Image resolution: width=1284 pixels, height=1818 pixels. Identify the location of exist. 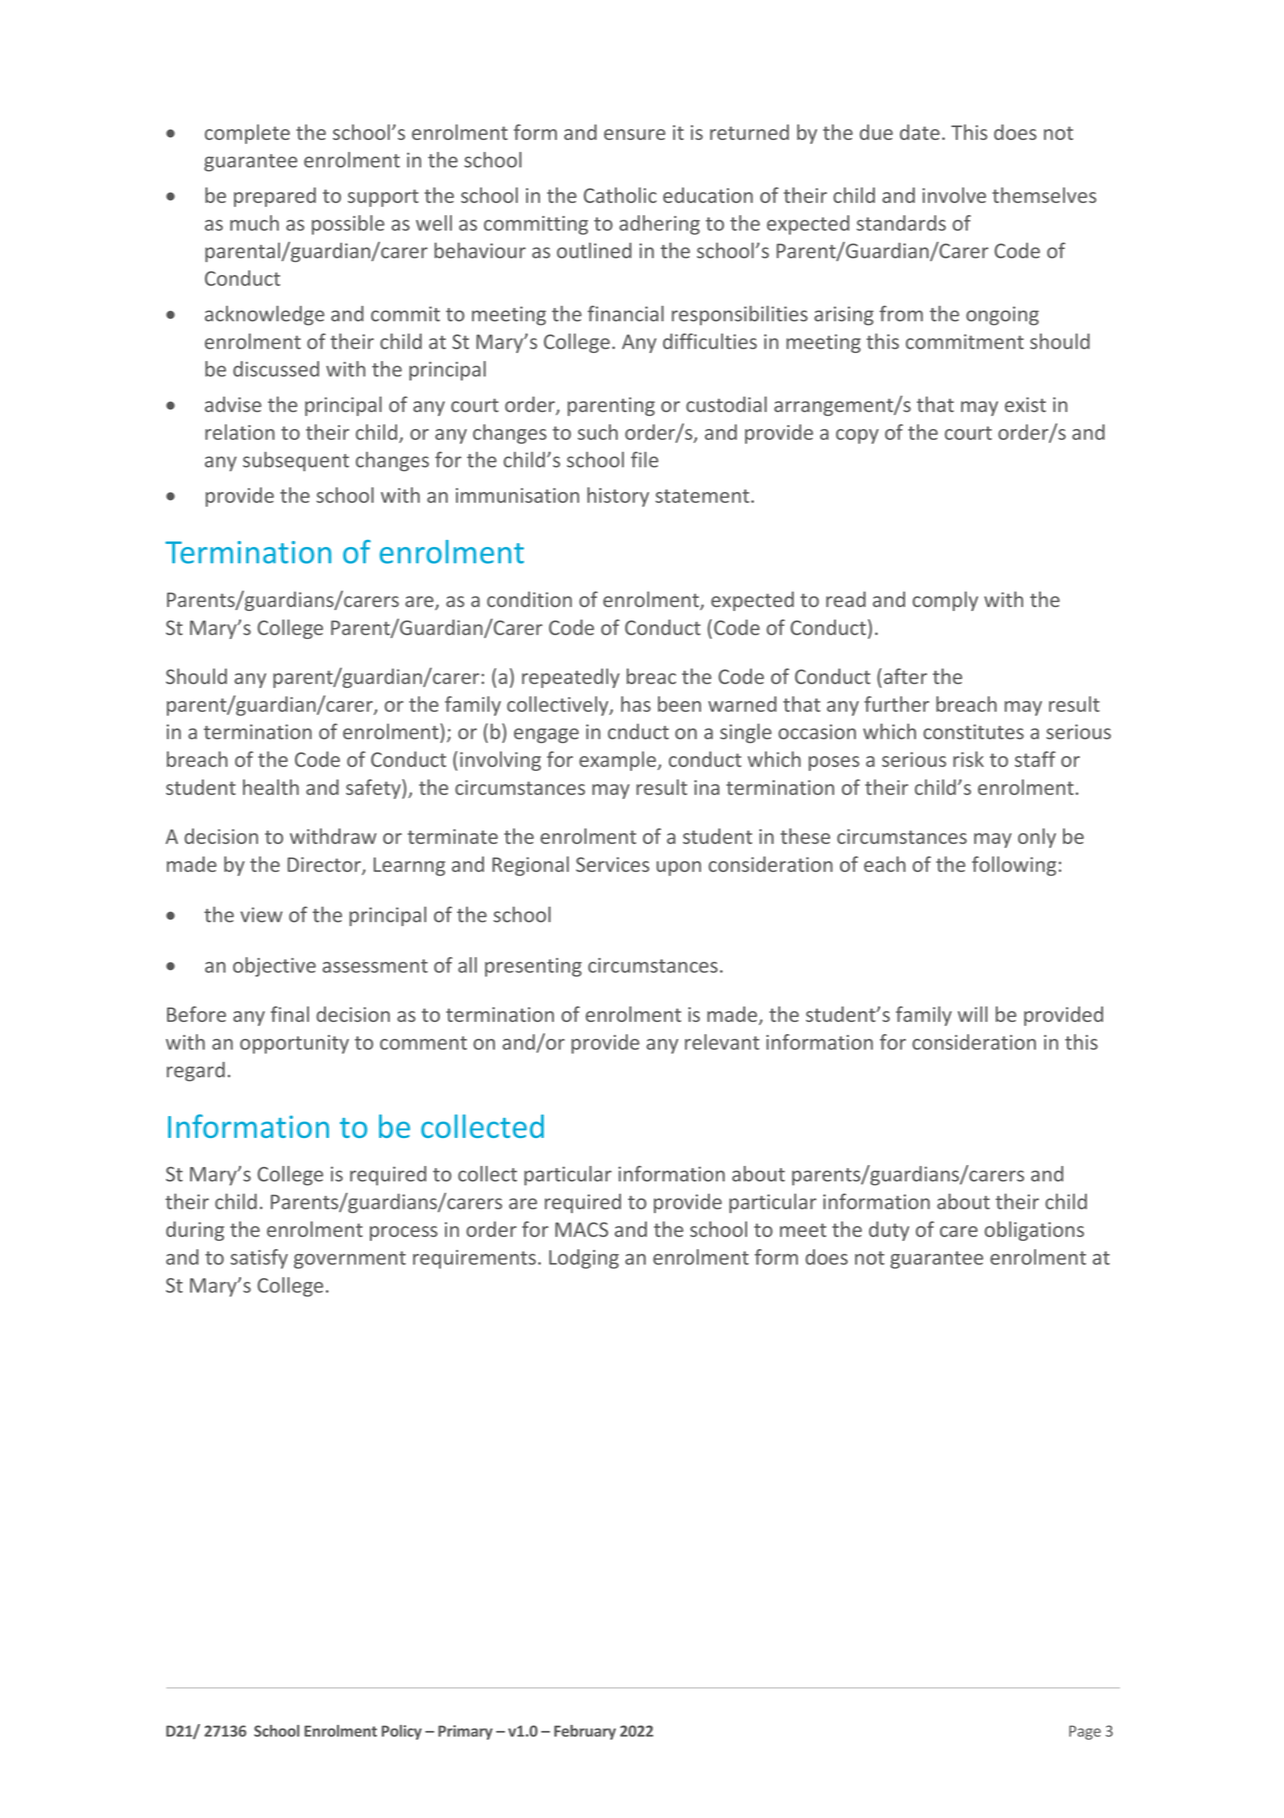
(1025, 404).
